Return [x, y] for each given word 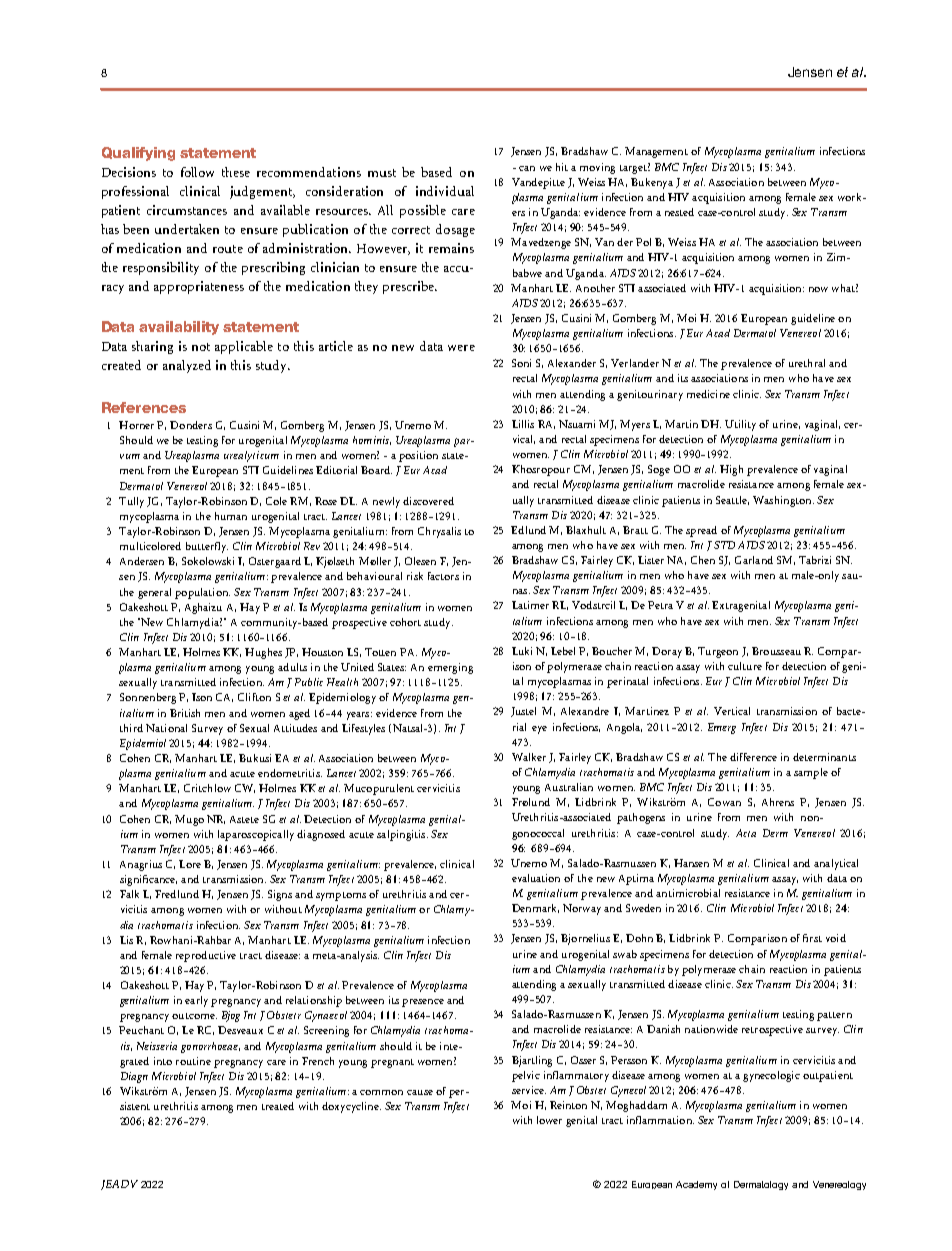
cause [420, 1092]
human [231, 516]
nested [679, 212]
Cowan [724, 802]
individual [445, 191]
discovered [428, 501]
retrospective [772, 1030]
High [731, 470]
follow [197, 172]
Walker [529, 757]
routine [193, 1061]
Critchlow [207, 788]
